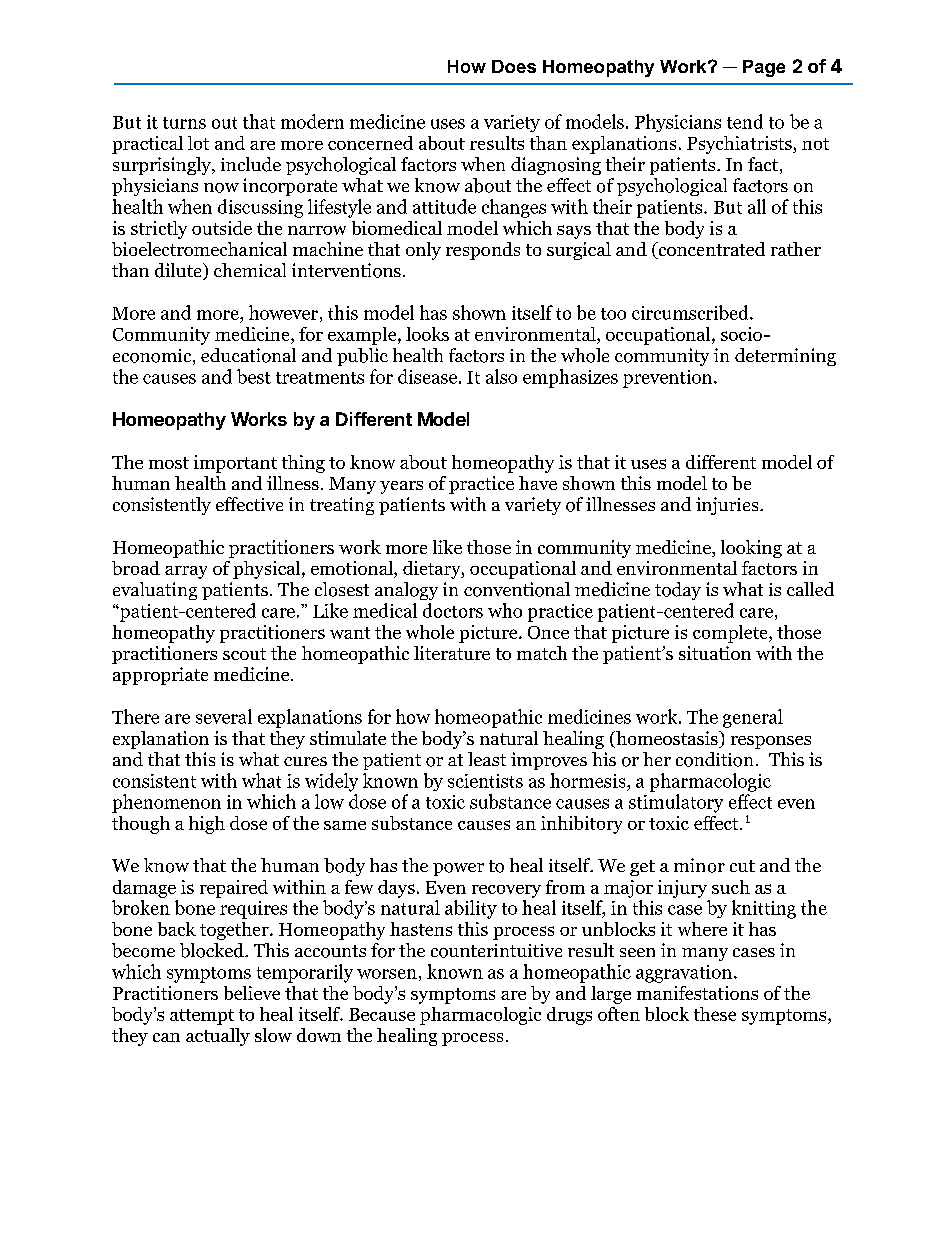  Describe the element at coordinates (514, 66) in the document. I see `Does` at that location.
